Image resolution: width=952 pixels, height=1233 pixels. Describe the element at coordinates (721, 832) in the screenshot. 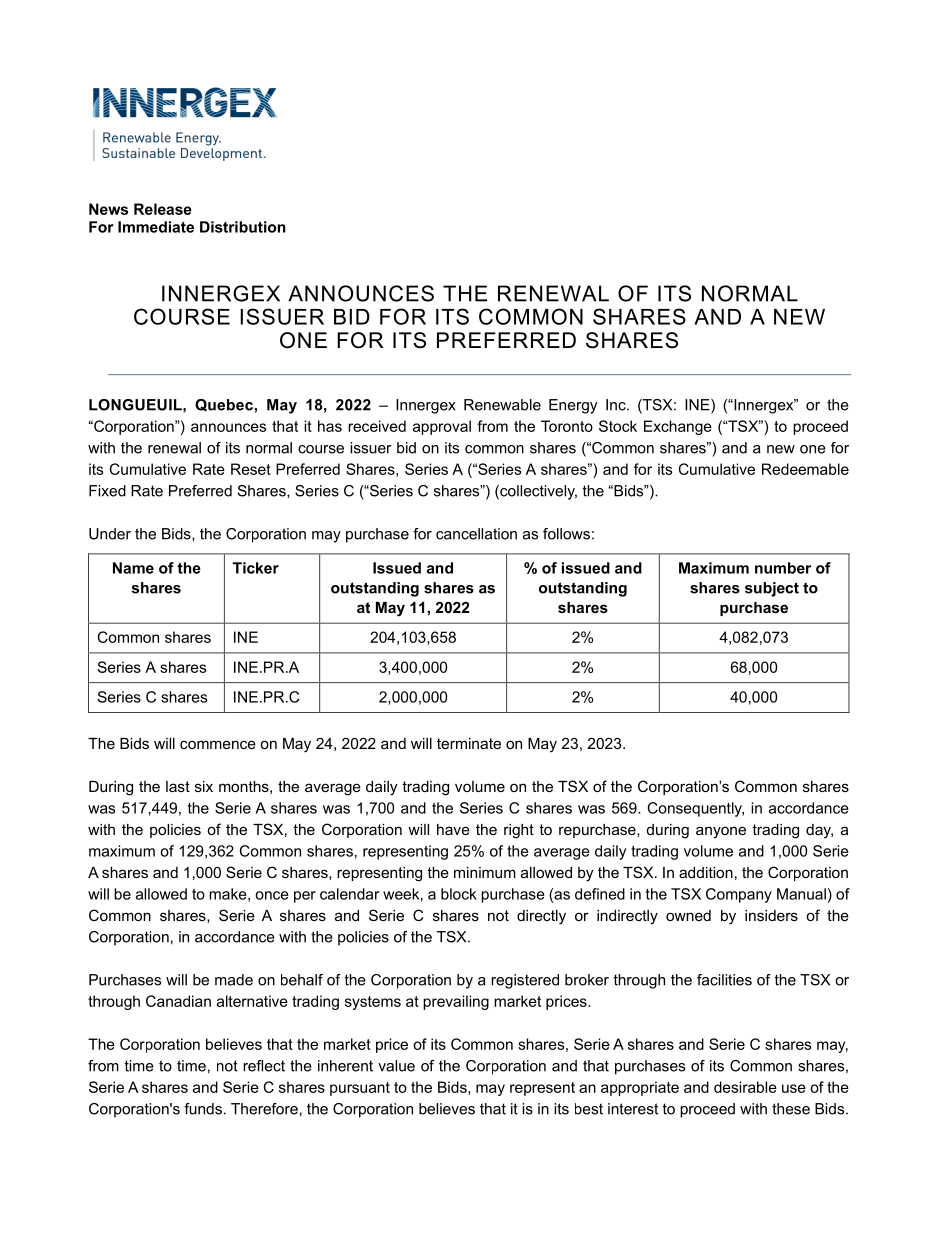

I see `anyone` at that location.
